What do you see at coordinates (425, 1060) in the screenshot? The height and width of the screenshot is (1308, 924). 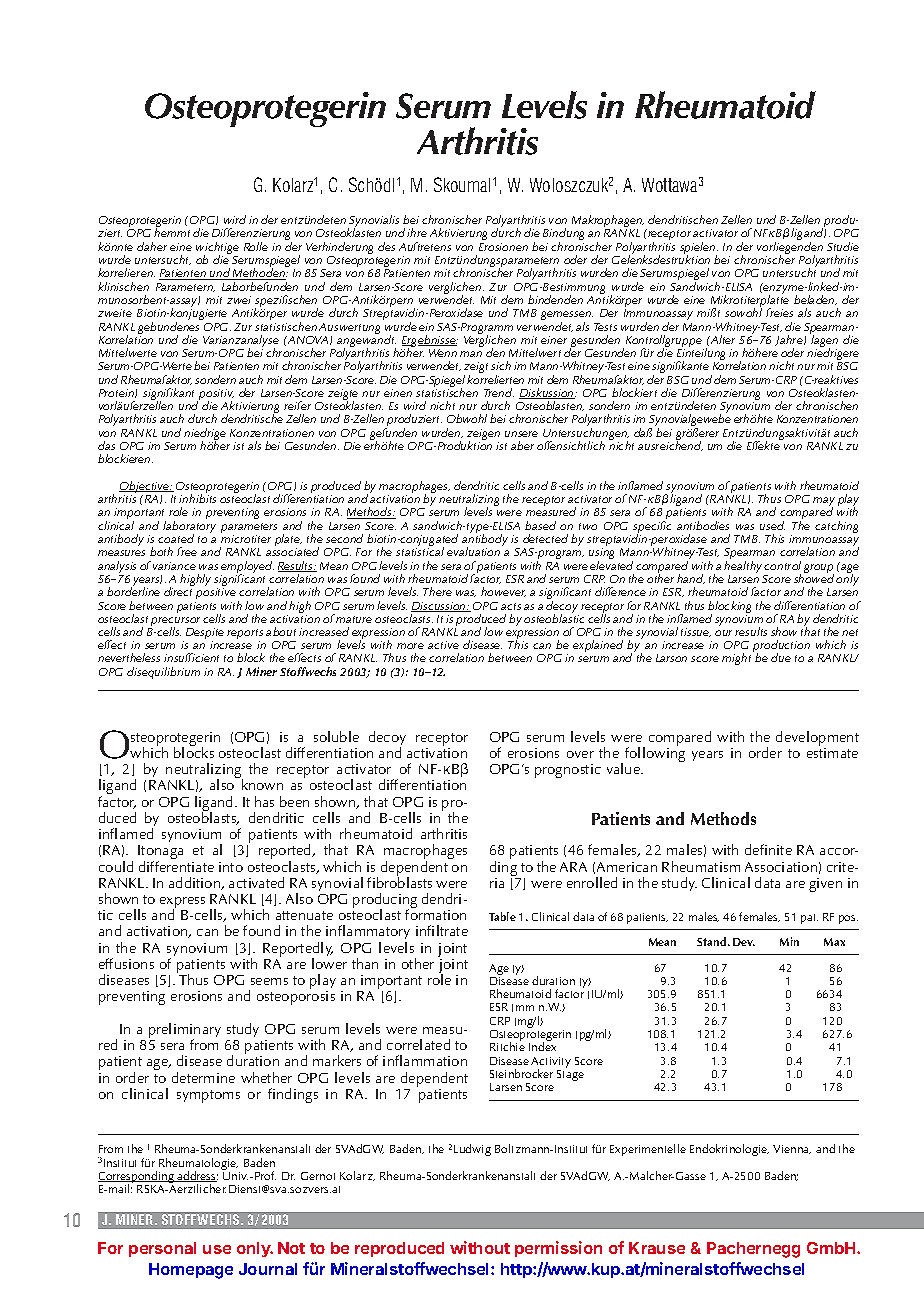 I see `inflammation` at bounding box center [425, 1060].
